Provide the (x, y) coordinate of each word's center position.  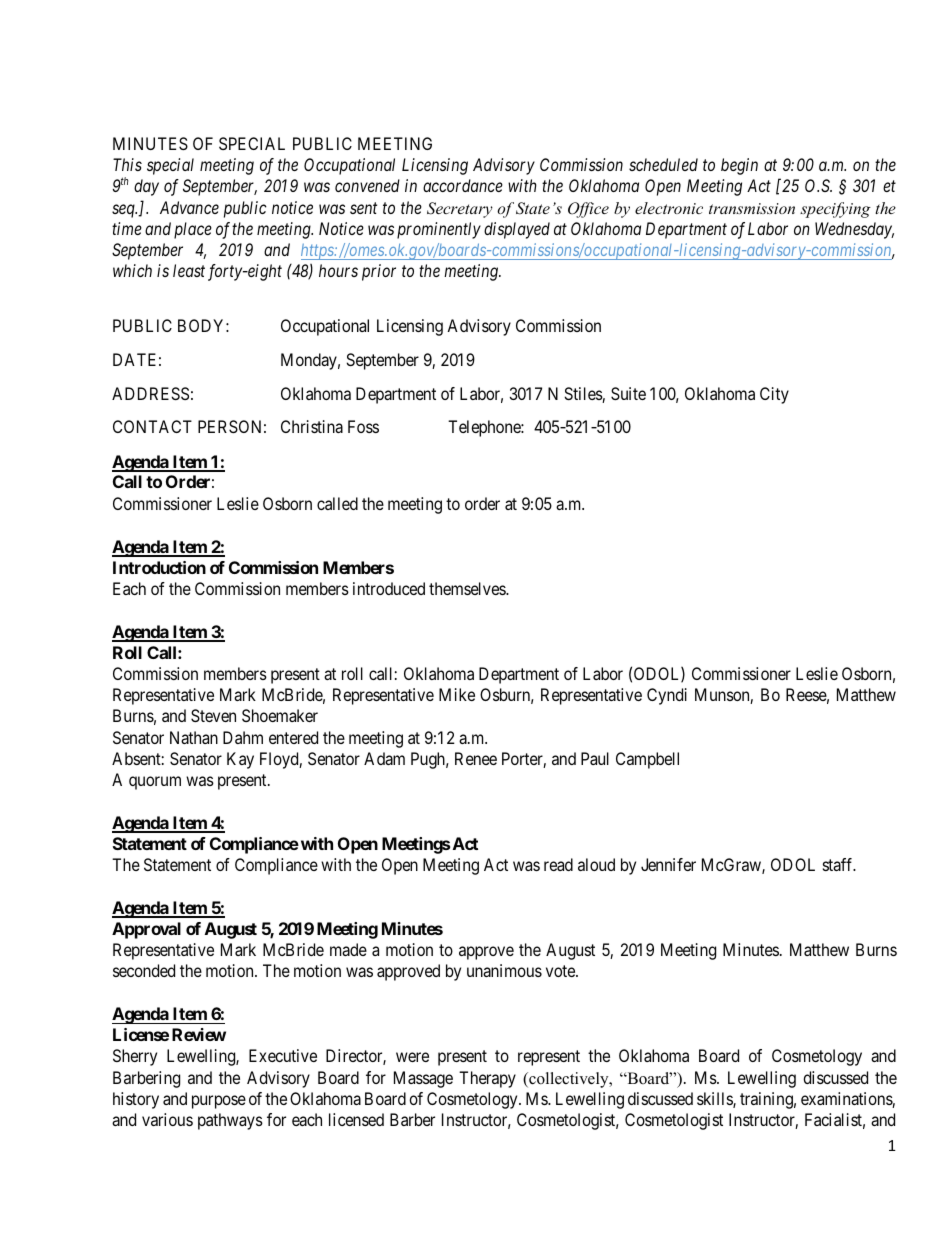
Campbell (647, 760)
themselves (468, 588)
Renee (476, 758)
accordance (463, 185)
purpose (219, 1102)
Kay (240, 760)
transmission (752, 208)
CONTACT (152, 426)
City (774, 395)
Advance (189, 207)
